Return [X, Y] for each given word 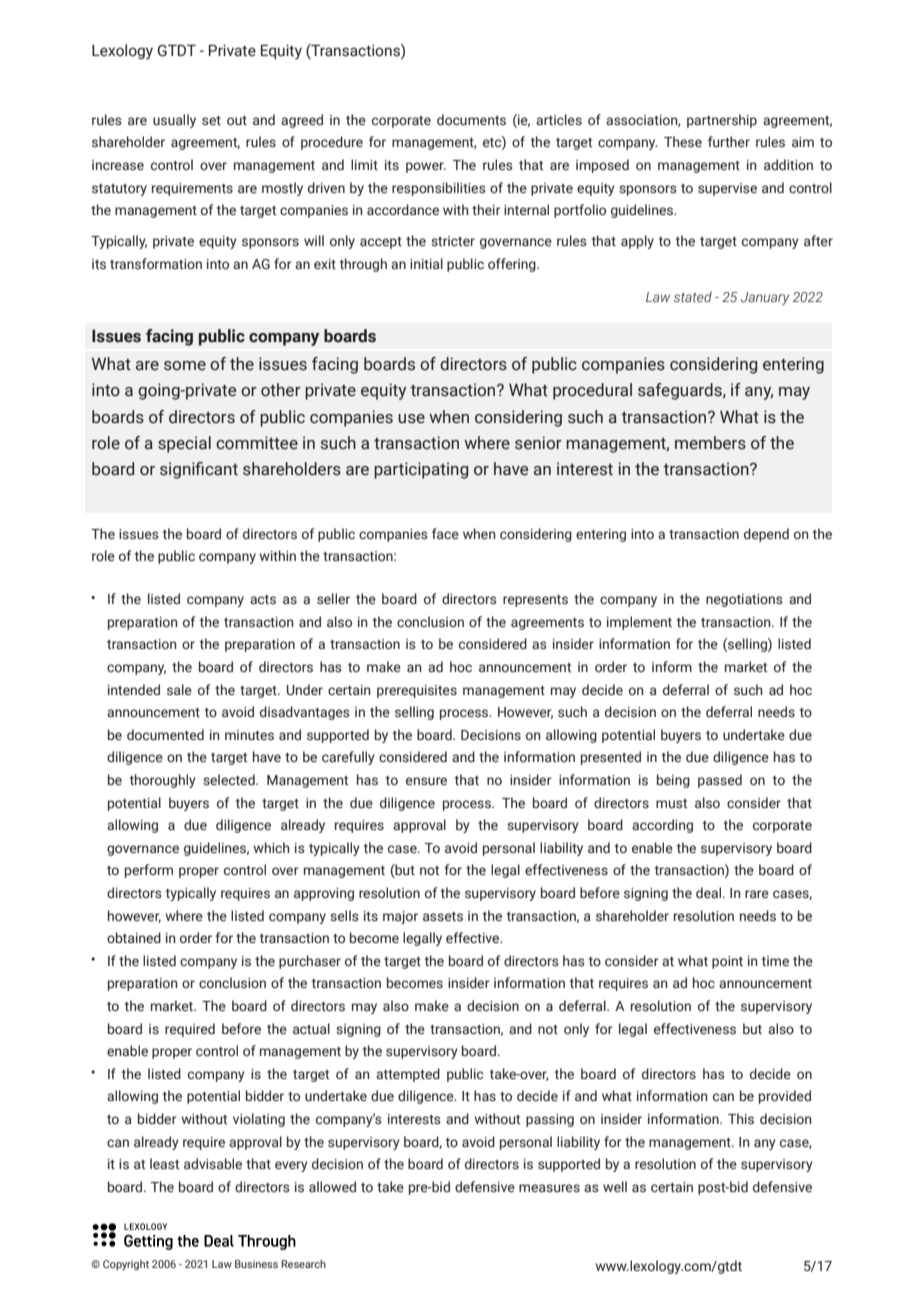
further [729, 141]
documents [471, 119]
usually [174, 121]
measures [549, 1188]
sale [179, 689]
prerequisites [417, 691]
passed [720, 781]
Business [256, 1264]
